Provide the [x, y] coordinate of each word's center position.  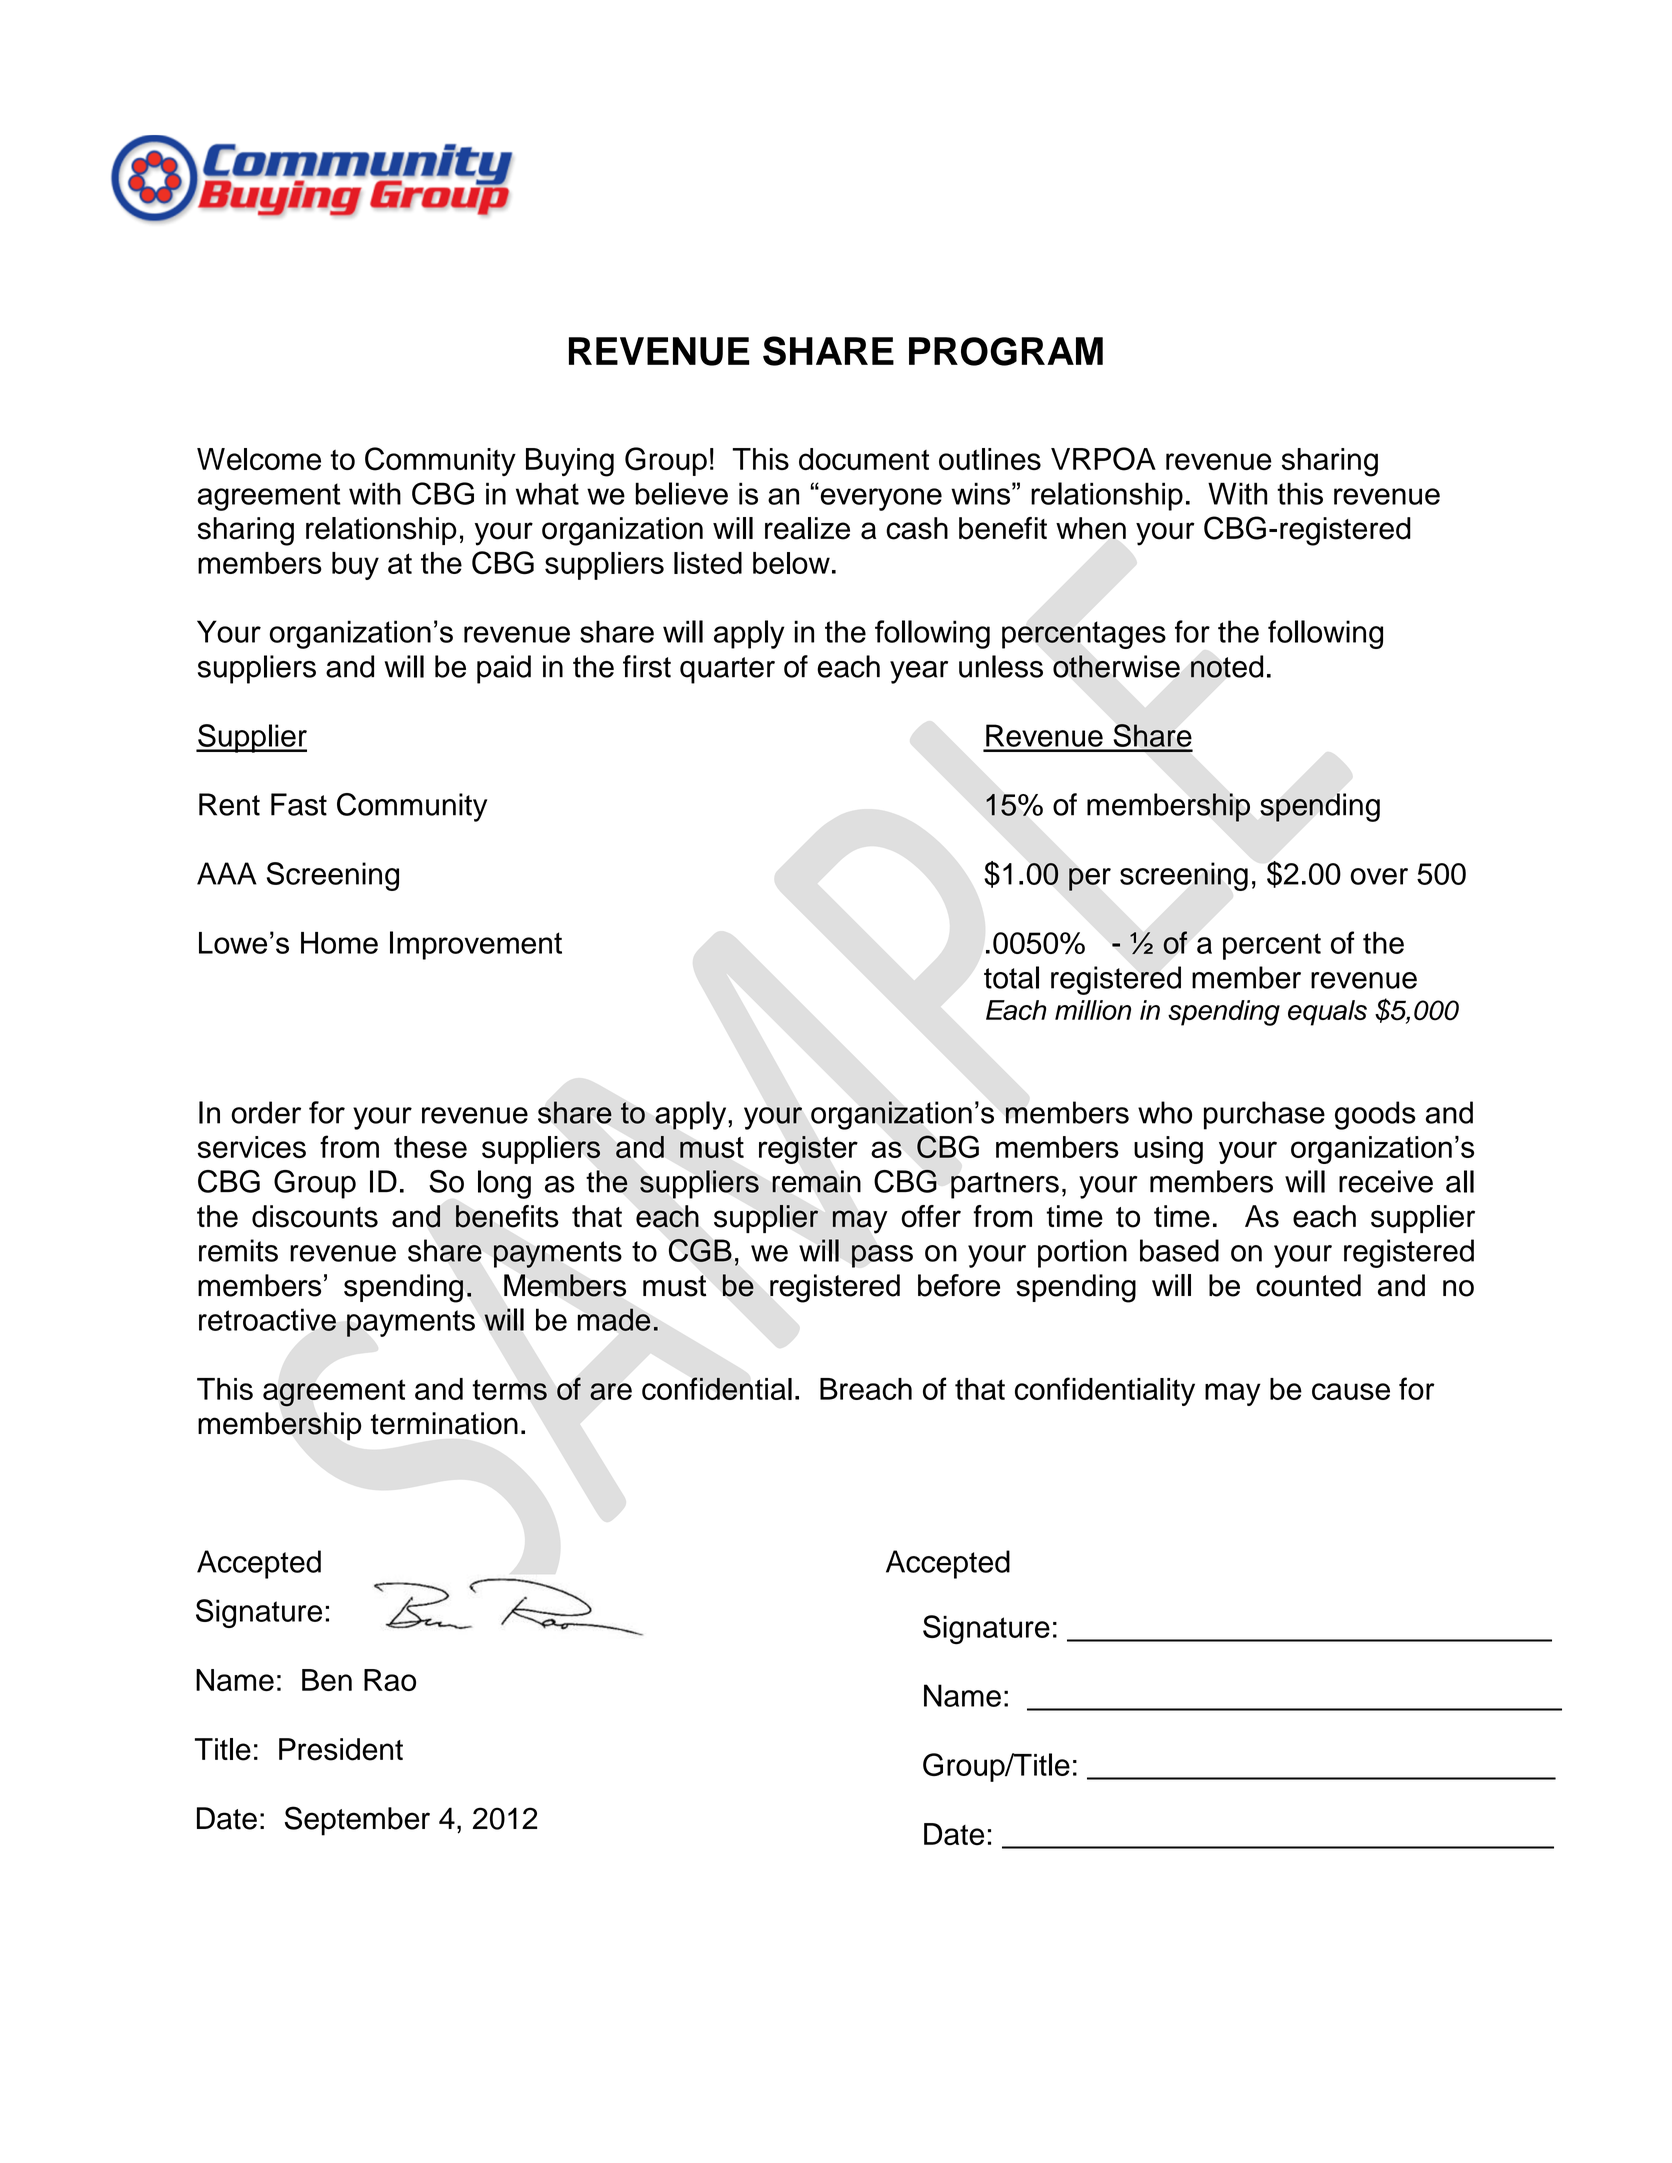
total [1011, 977]
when [1091, 528]
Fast [299, 804]
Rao [390, 1680]
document [864, 459]
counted [1308, 1285]
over [1379, 876]
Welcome [259, 459]
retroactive [267, 1319]
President [341, 1749]
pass [882, 1256]
